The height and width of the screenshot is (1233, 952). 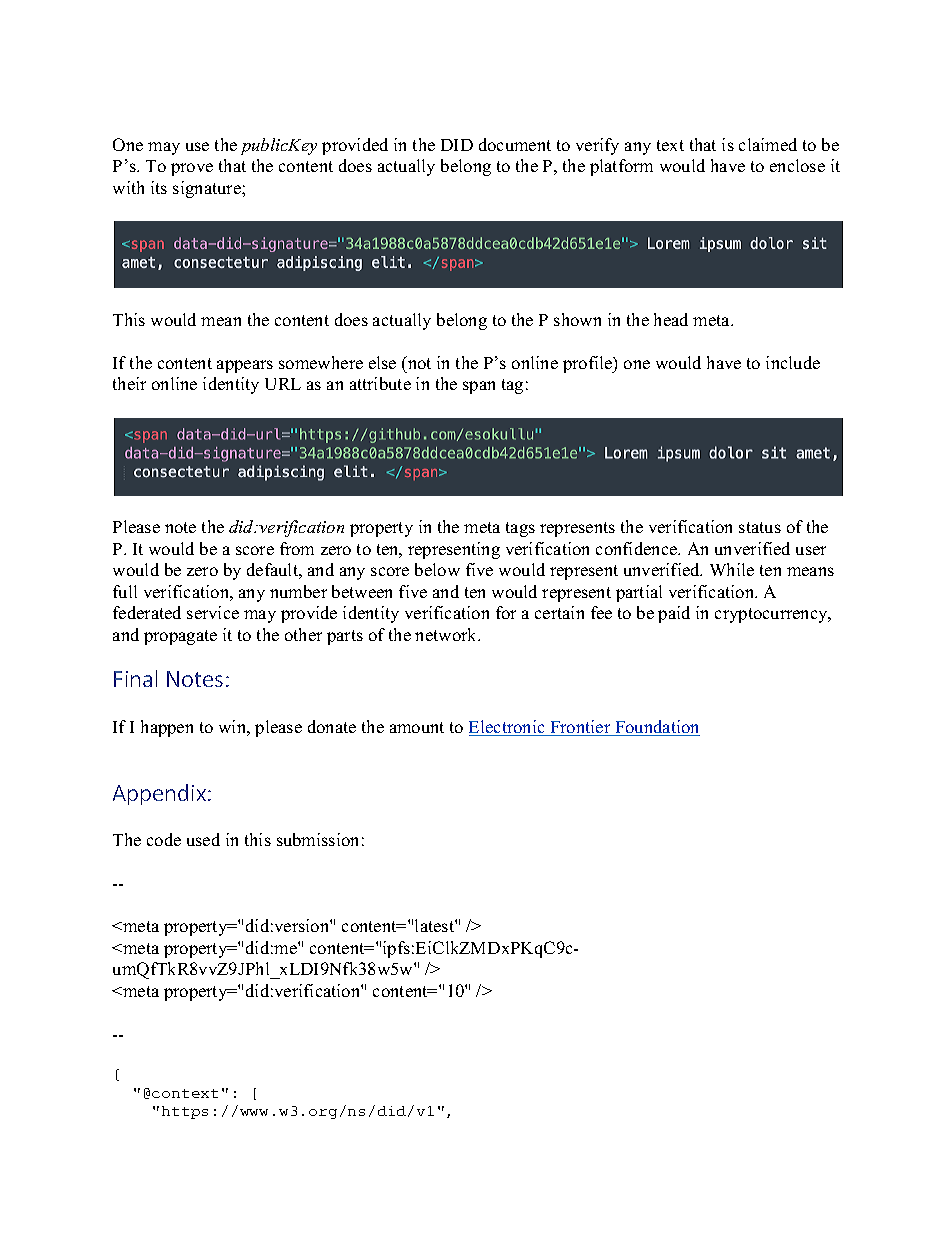 What do you see at coordinates (192, 169) in the screenshot?
I see `prove` at bounding box center [192, 169].
